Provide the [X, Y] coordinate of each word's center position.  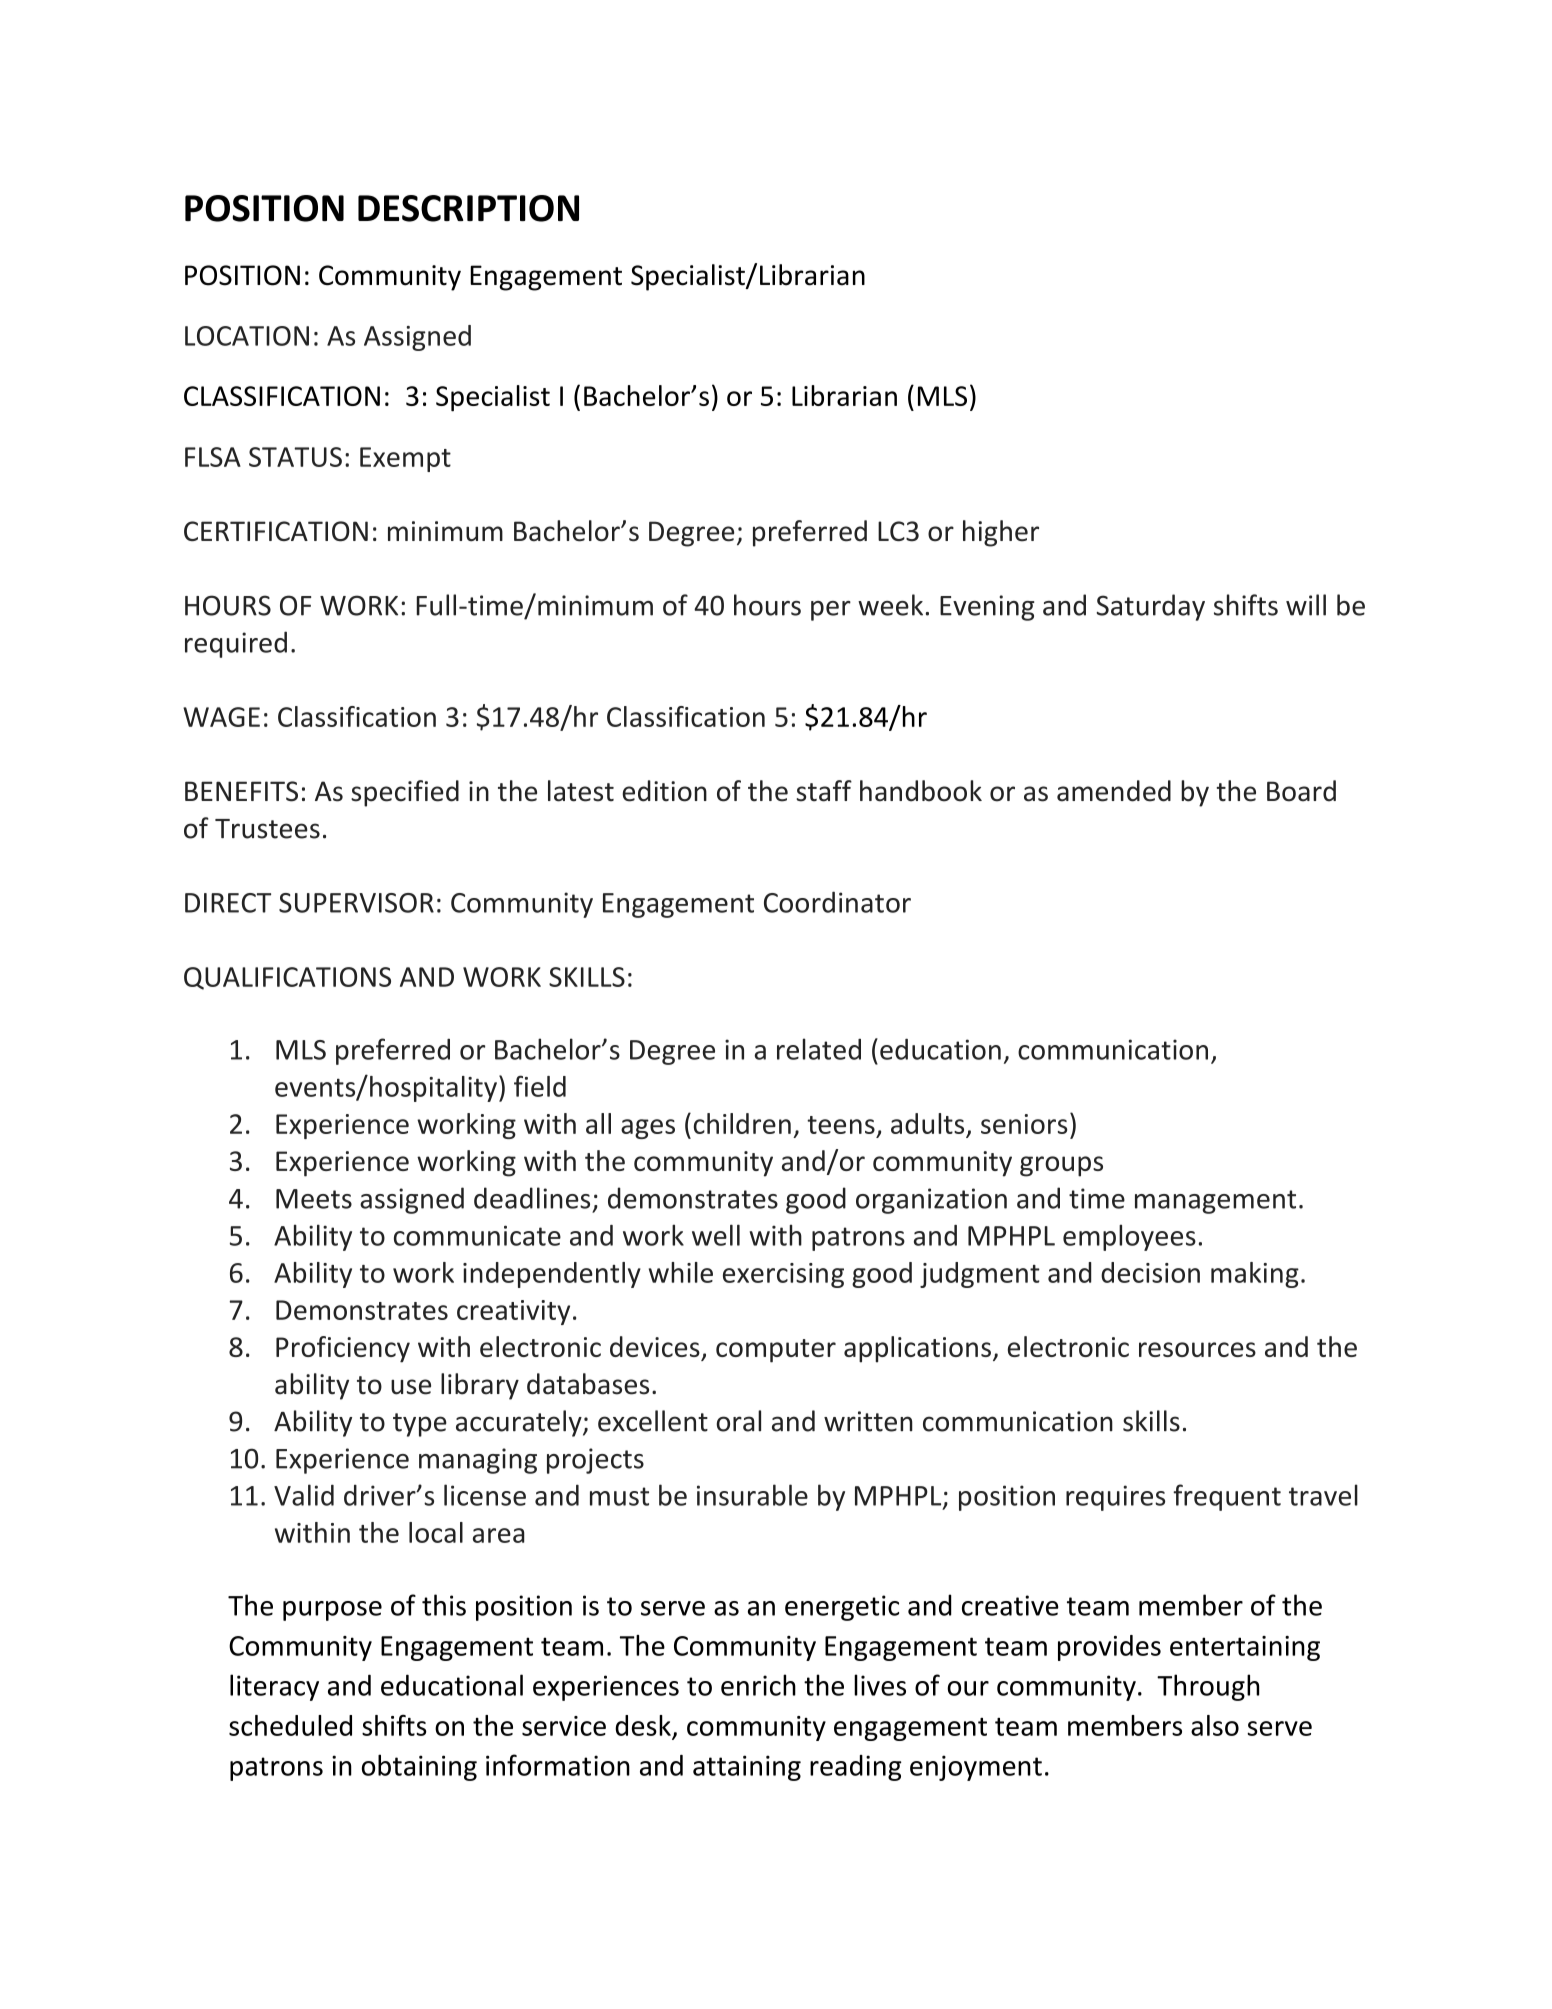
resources [1197, 1349]
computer [776, 1351]
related [819, 1049]
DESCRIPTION [468, 208]
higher [1001, 533]
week [890, 605]
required [236, 644]
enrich [758, 1685]
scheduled [290, 1725]
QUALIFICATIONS [287, 978]
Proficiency [343, 1349]
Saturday [1151, 607]
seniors [1024, 1124]
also [1215, 1725]
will [1306, 605]
